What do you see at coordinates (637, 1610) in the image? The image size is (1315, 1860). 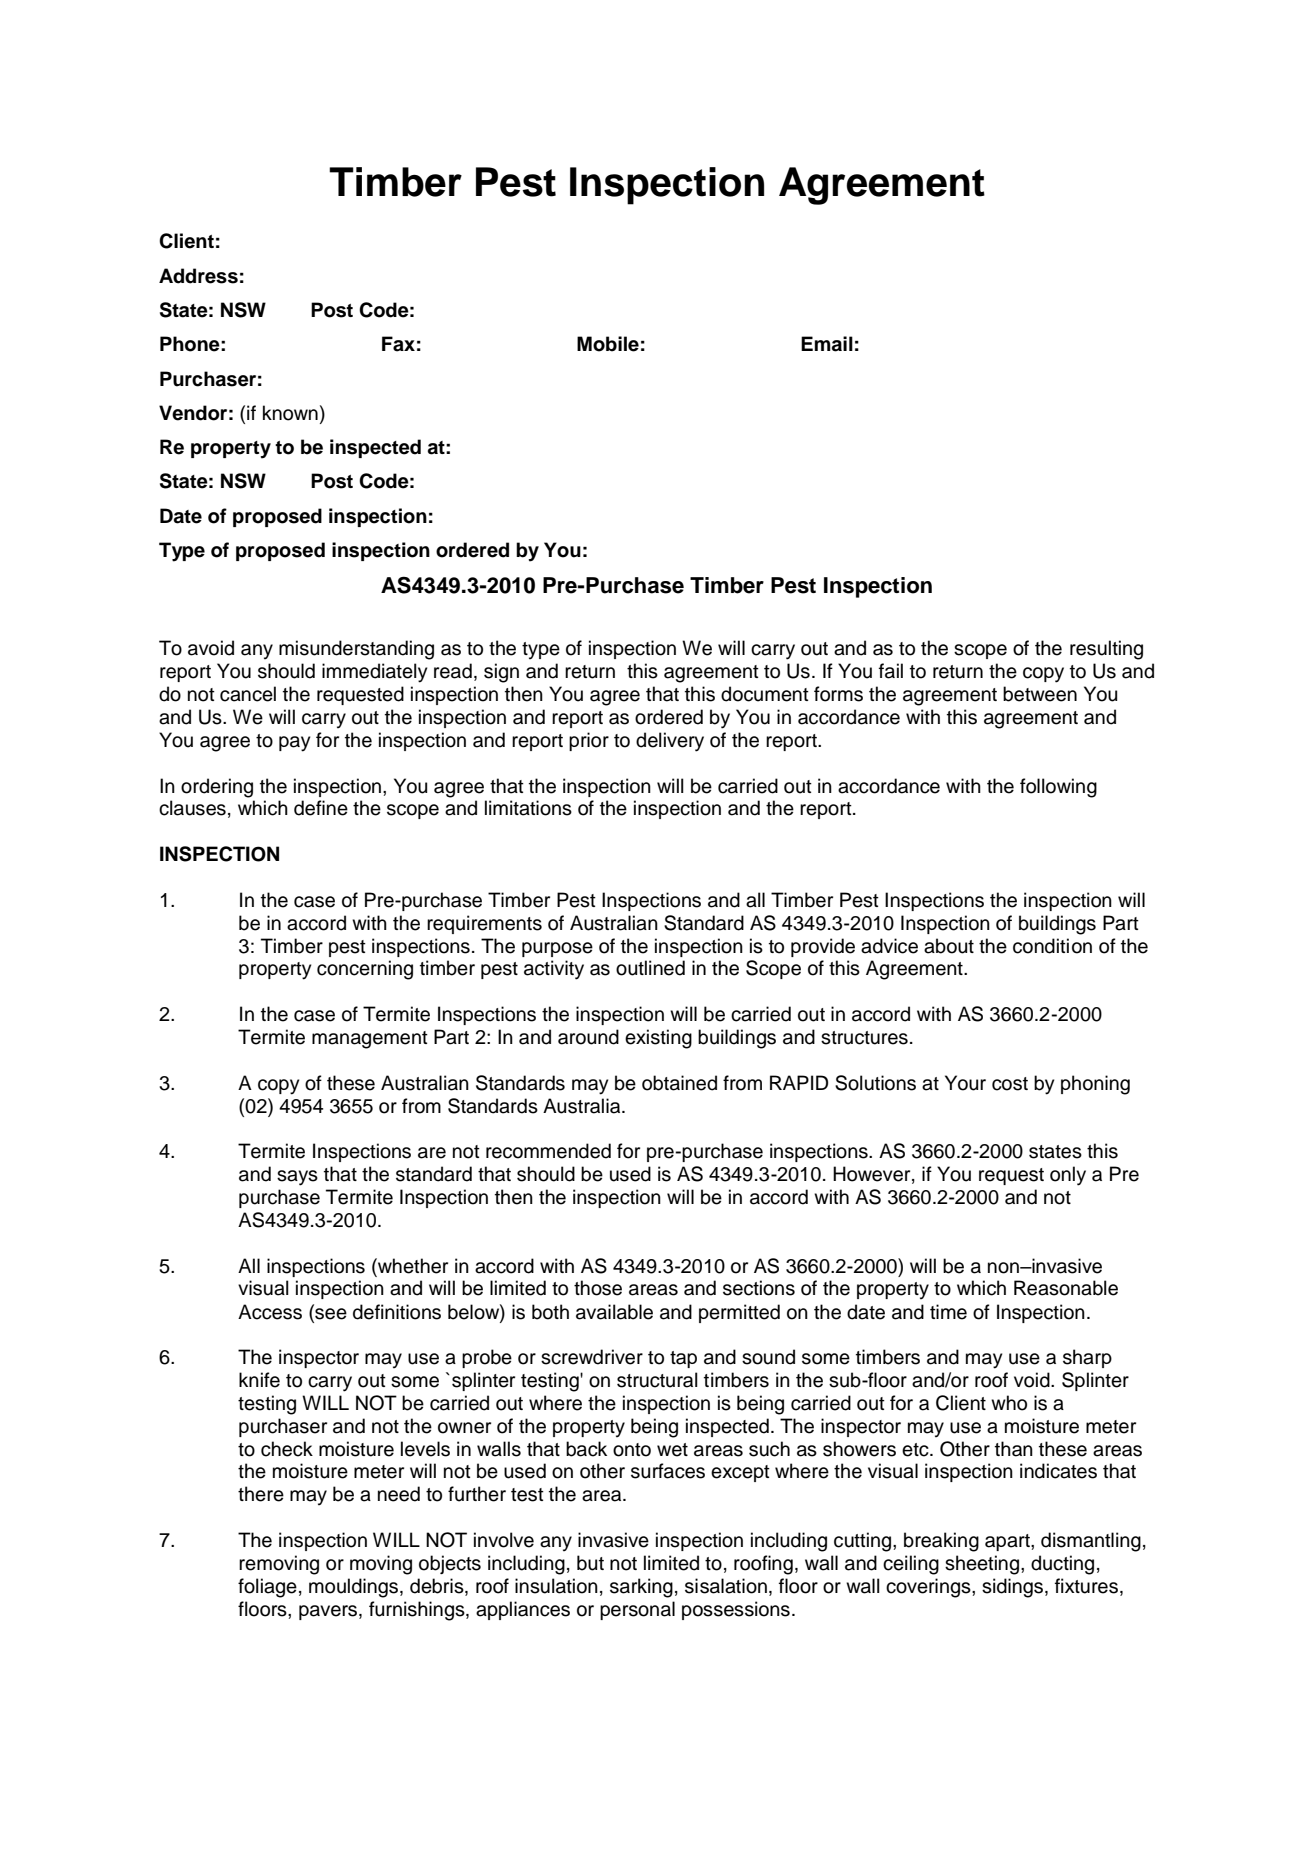 I see `personal` at bounding box center [637, 1610].
